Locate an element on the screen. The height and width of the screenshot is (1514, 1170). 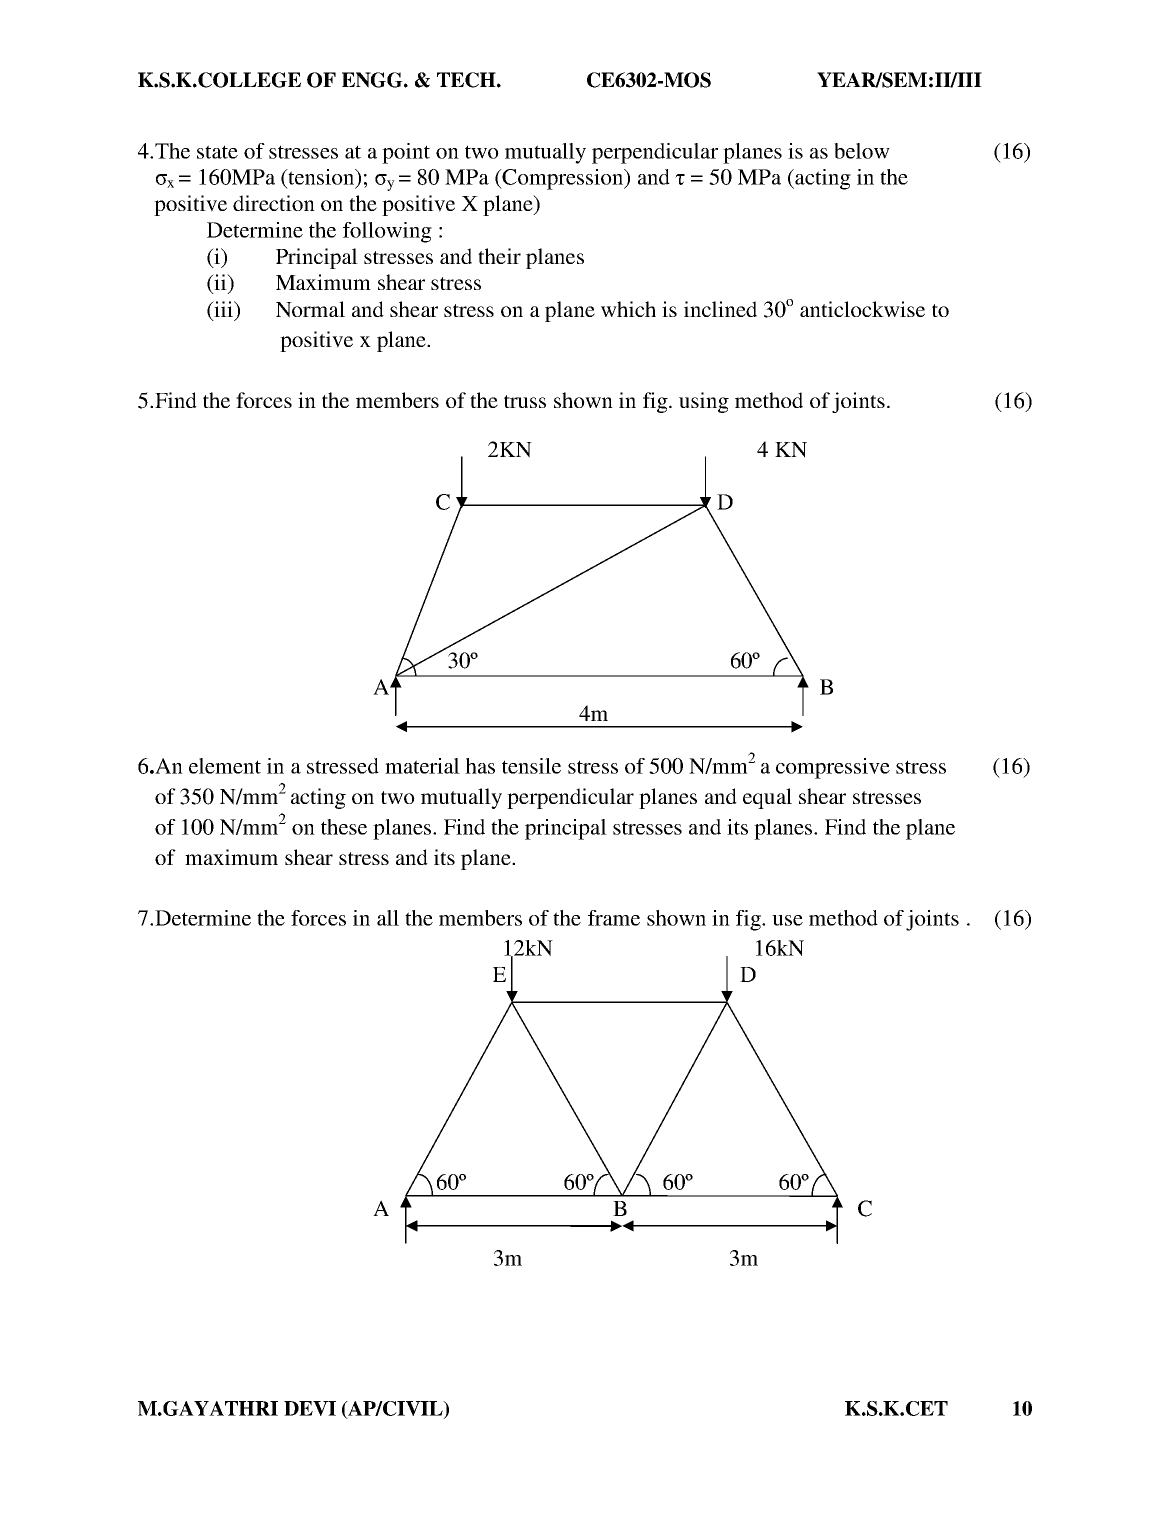
below is located at coordinates (862, 151).
